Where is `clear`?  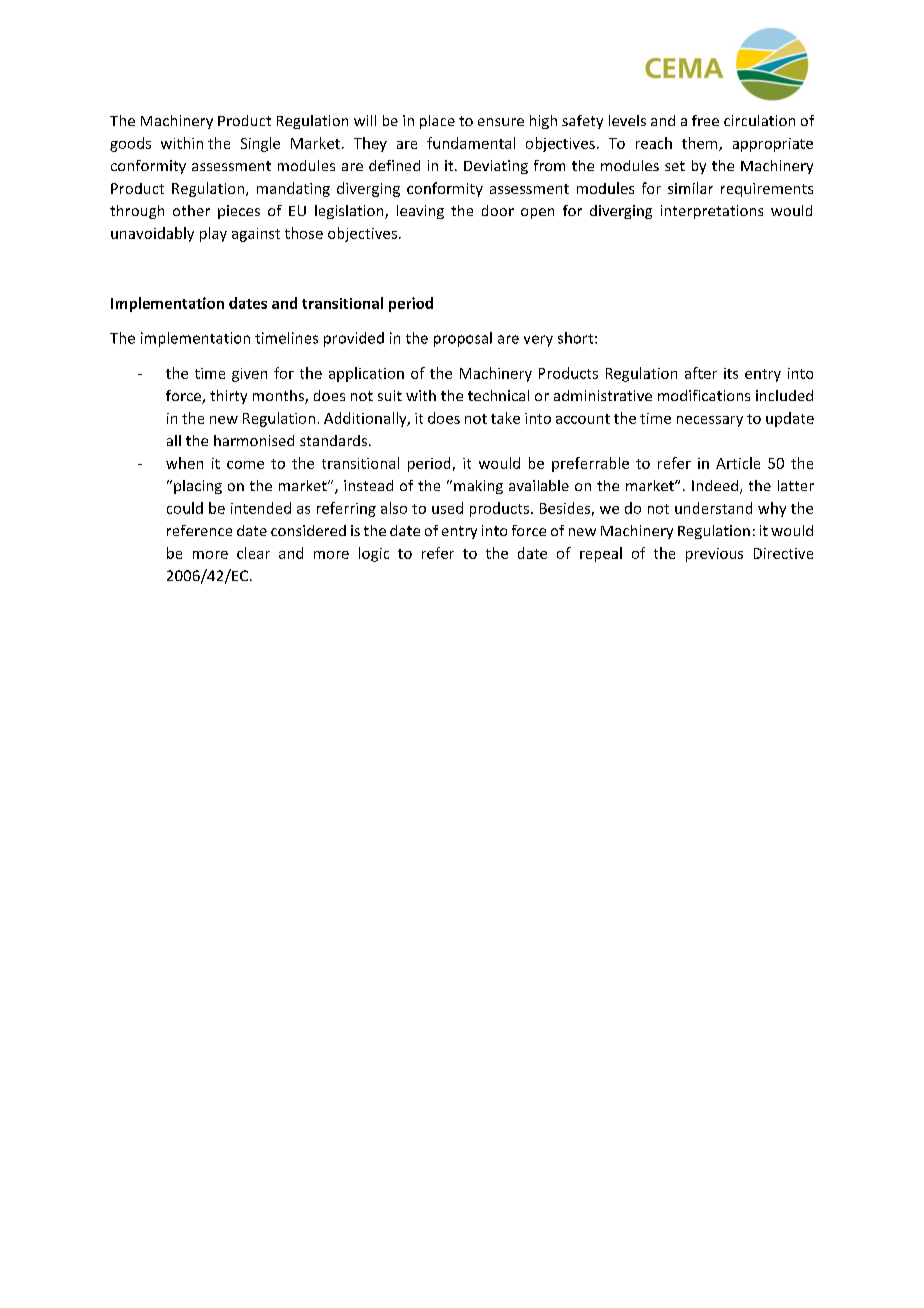
clear is located at coordinates (253, 553).
